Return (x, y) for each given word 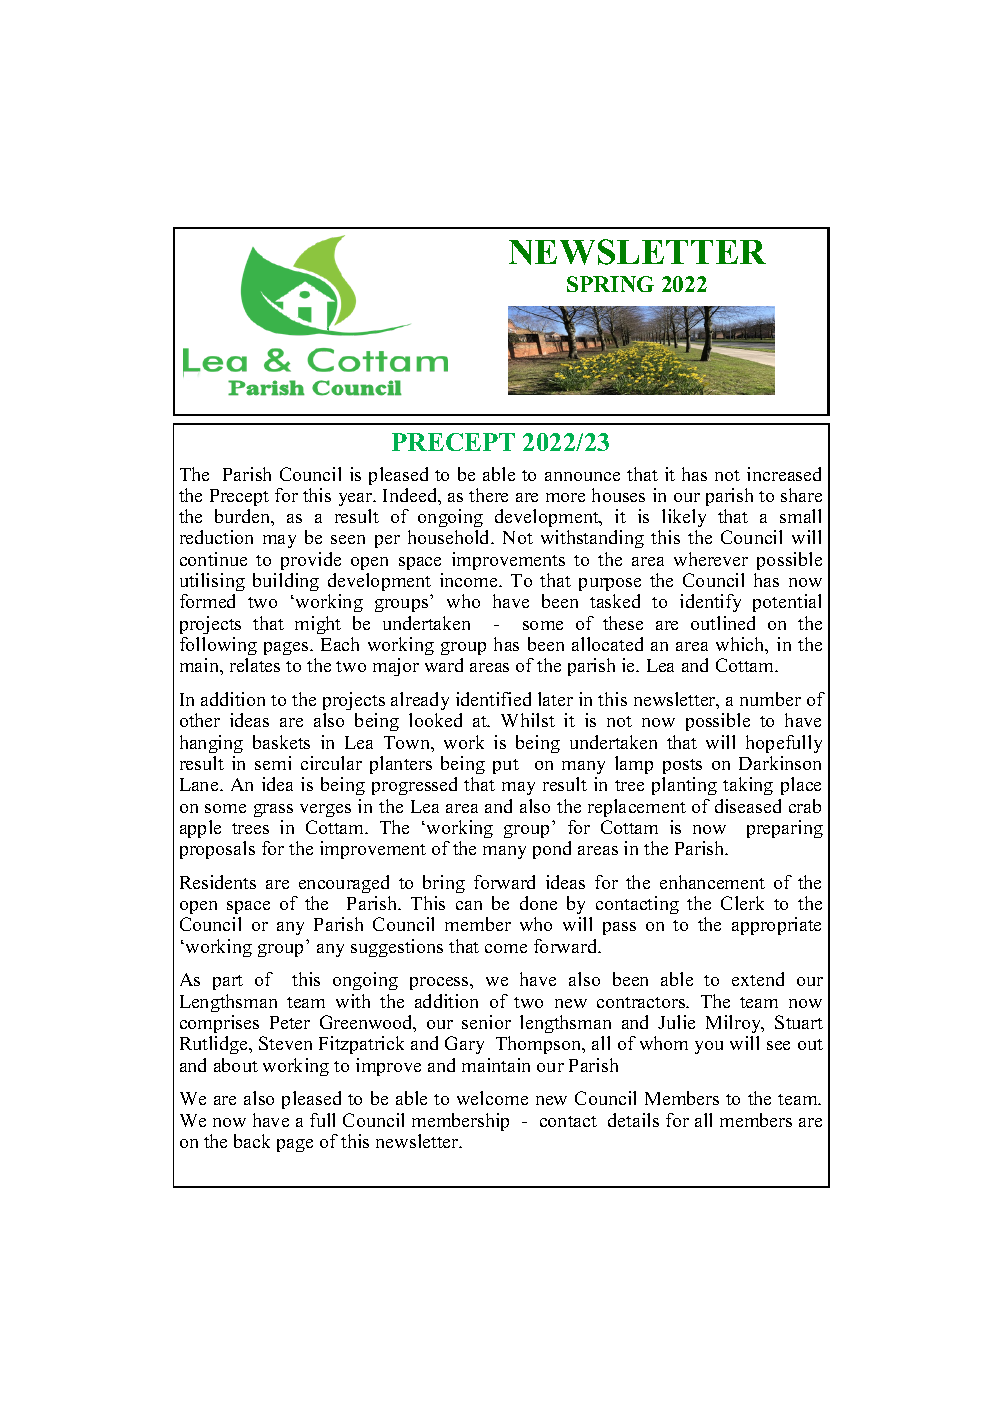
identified (493, 699)
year (357, 499)
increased (784, 474)
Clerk (742, 903)
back (252, 1141)
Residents (218, 882)
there (488, 495)
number (770, 699)
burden (244, 517)
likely (684, 520)
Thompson (540, 1045)
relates (255, 665)
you (709, 1047)
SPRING (610, 284)
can (469, 905)
